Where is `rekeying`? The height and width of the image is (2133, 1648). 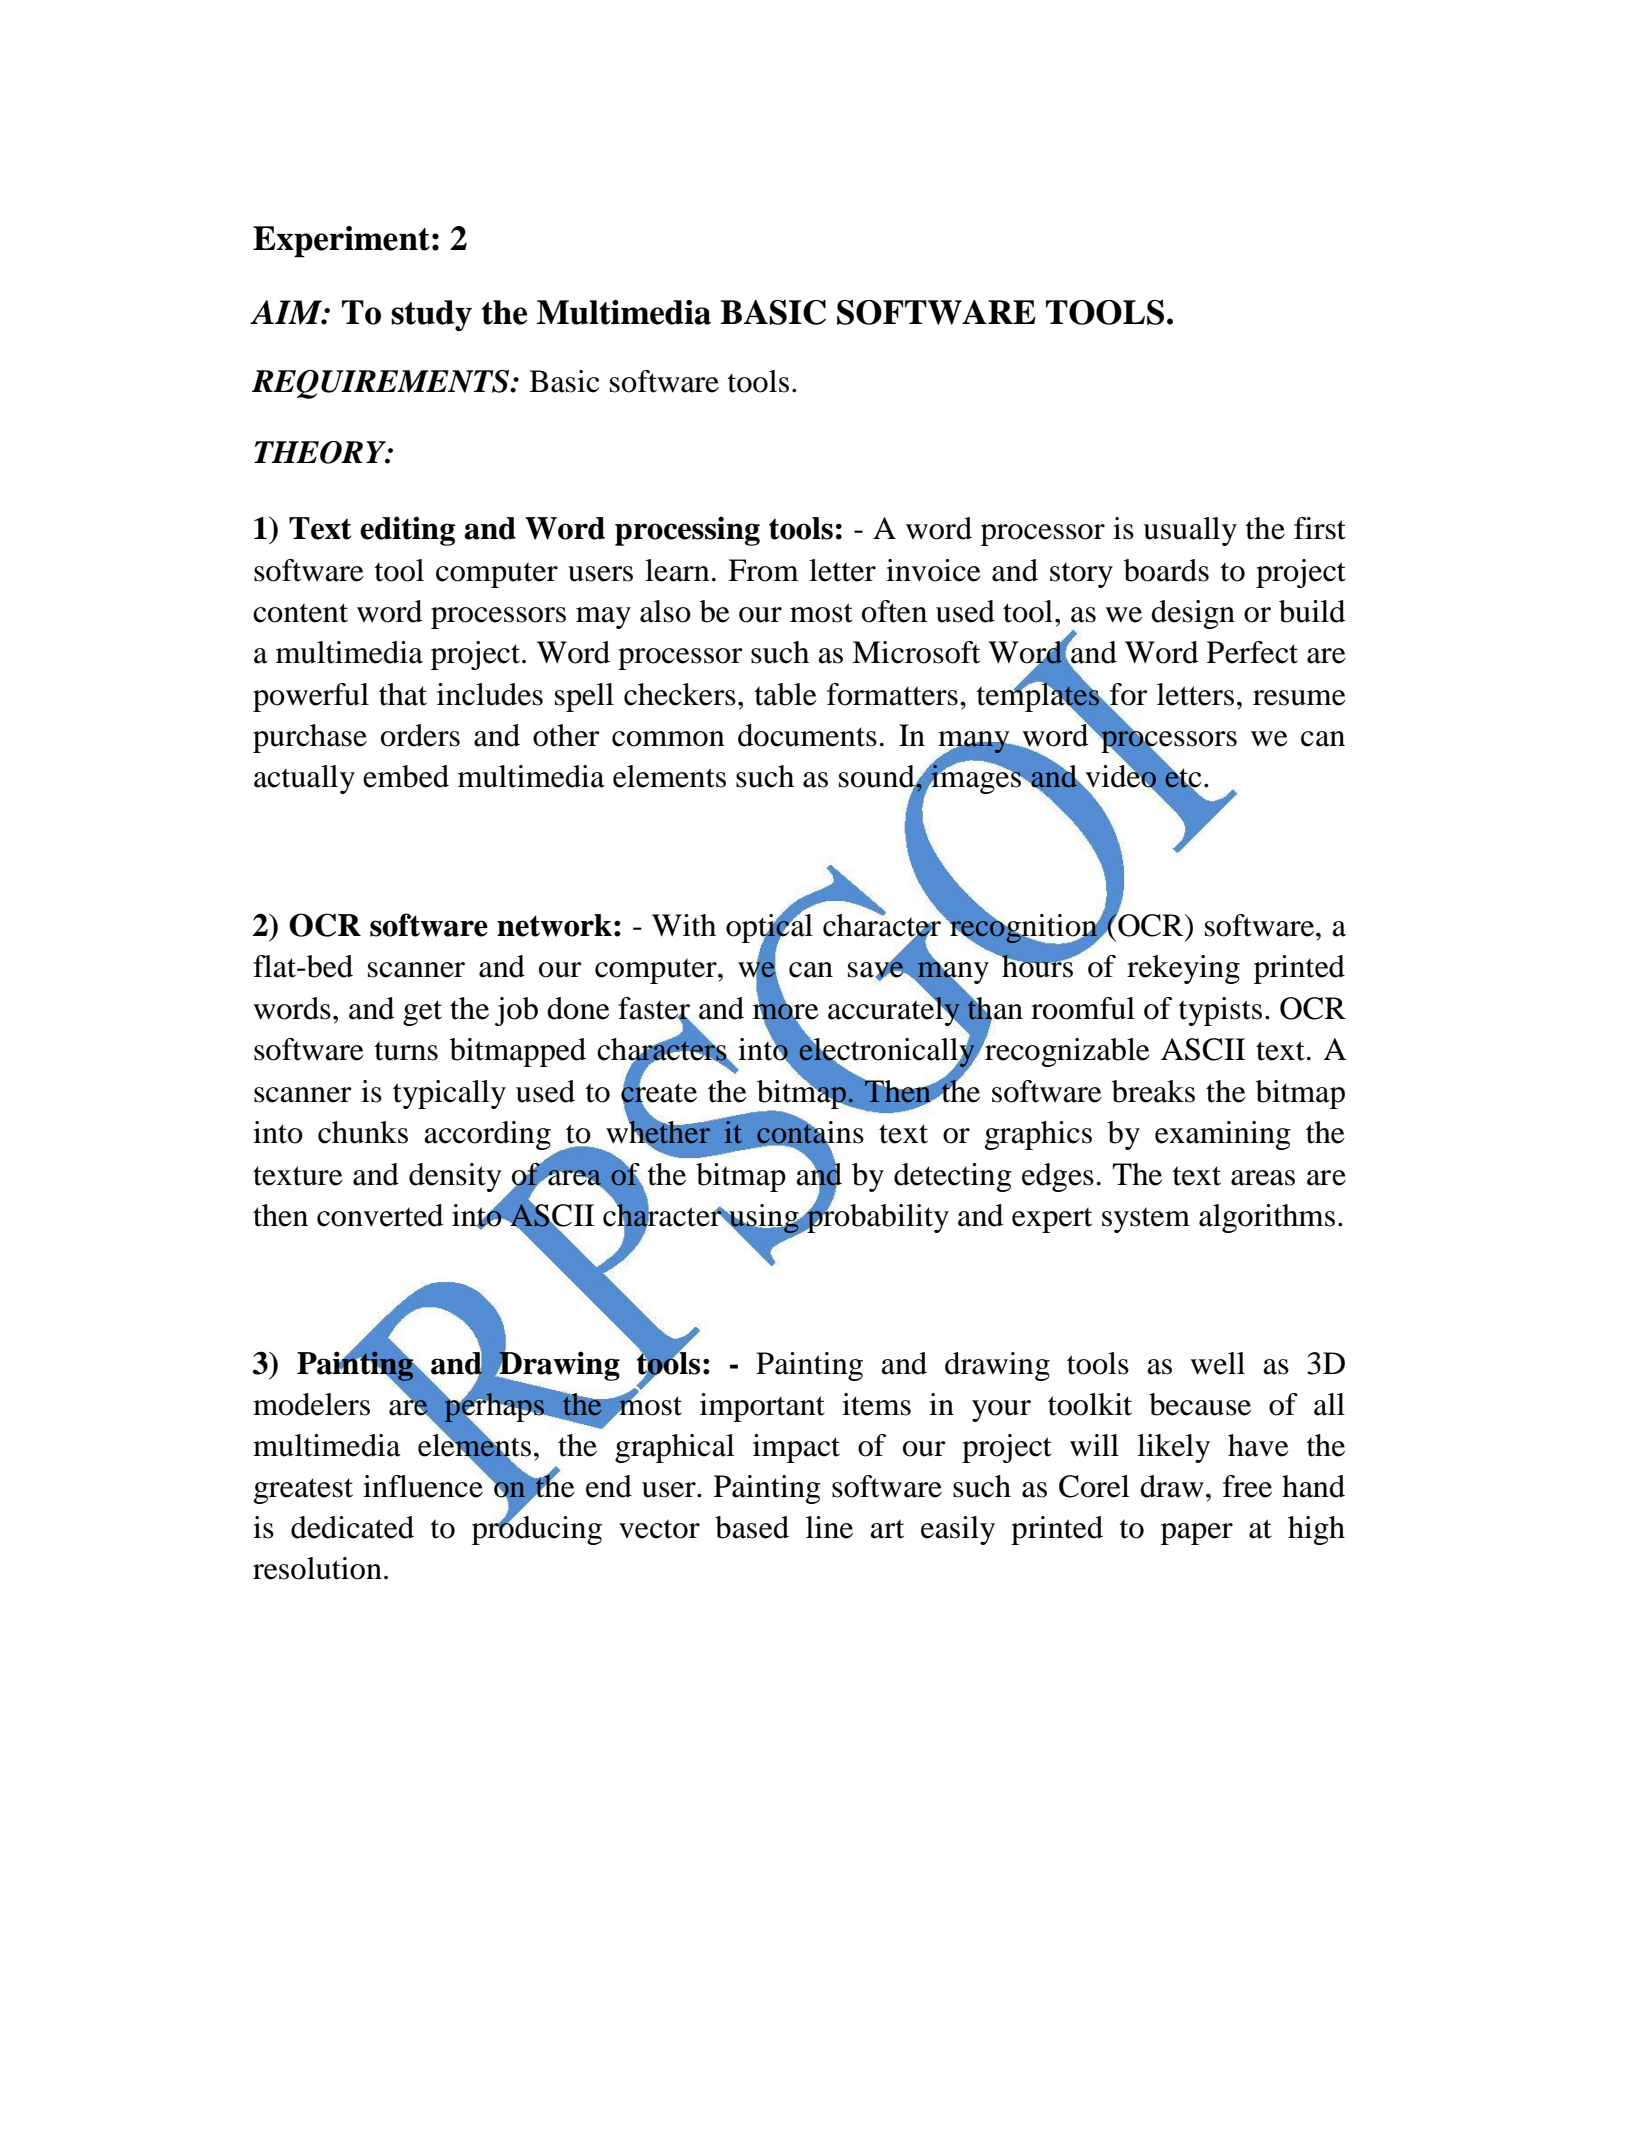 rekeying is located at coordinates (1183, 969).
